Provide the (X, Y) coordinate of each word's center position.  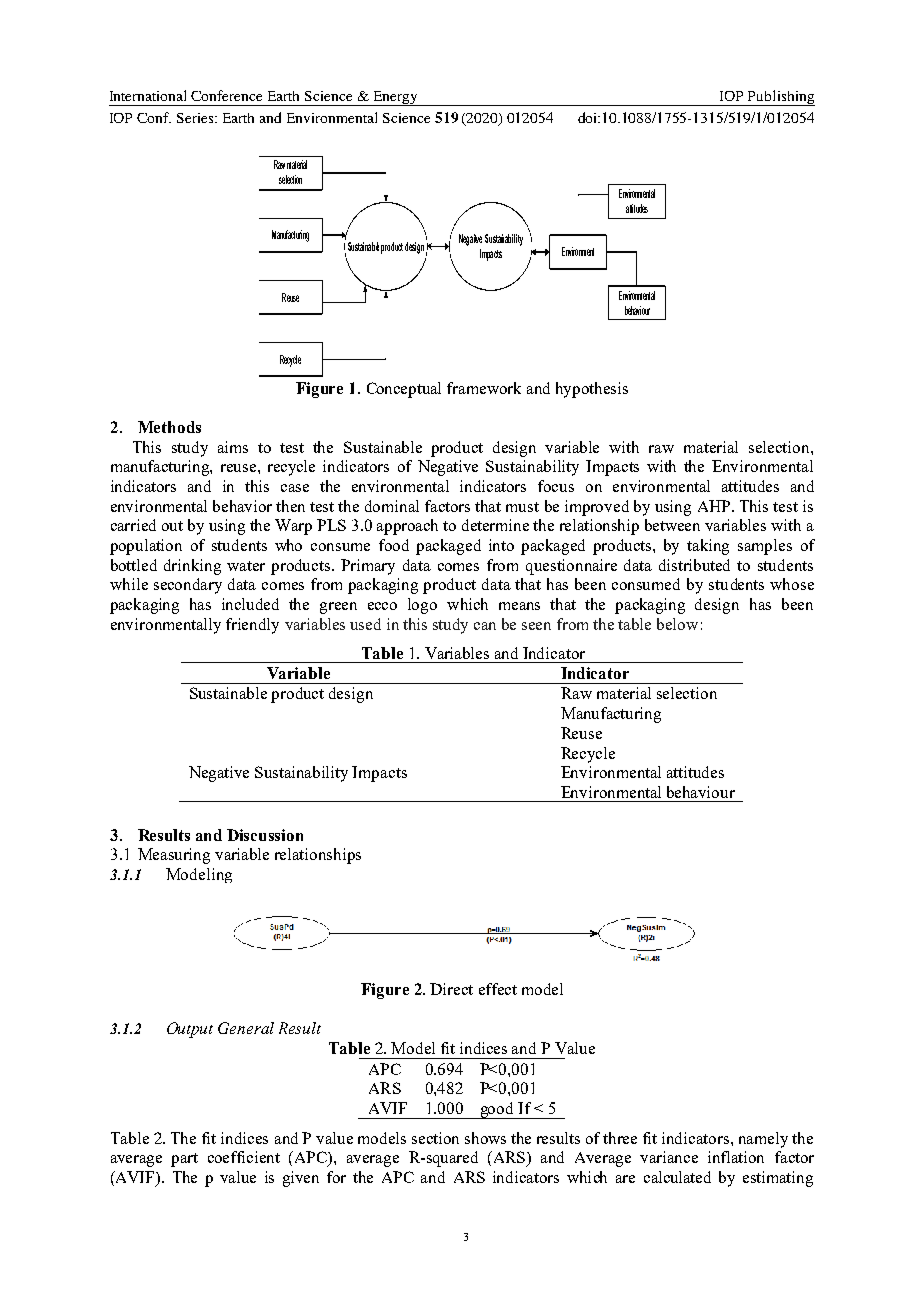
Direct (451, 989)
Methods (169, 427)
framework (484, 388)
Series (196, 118)
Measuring (174, 856)
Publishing (780, 98)
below (677, 624)
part (184, 1160)
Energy (395, 98)
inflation (736, 1157)
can (485, 626)
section (435, 1138)
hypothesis (592, 390)
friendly (252, 626)
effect (498, 989)
